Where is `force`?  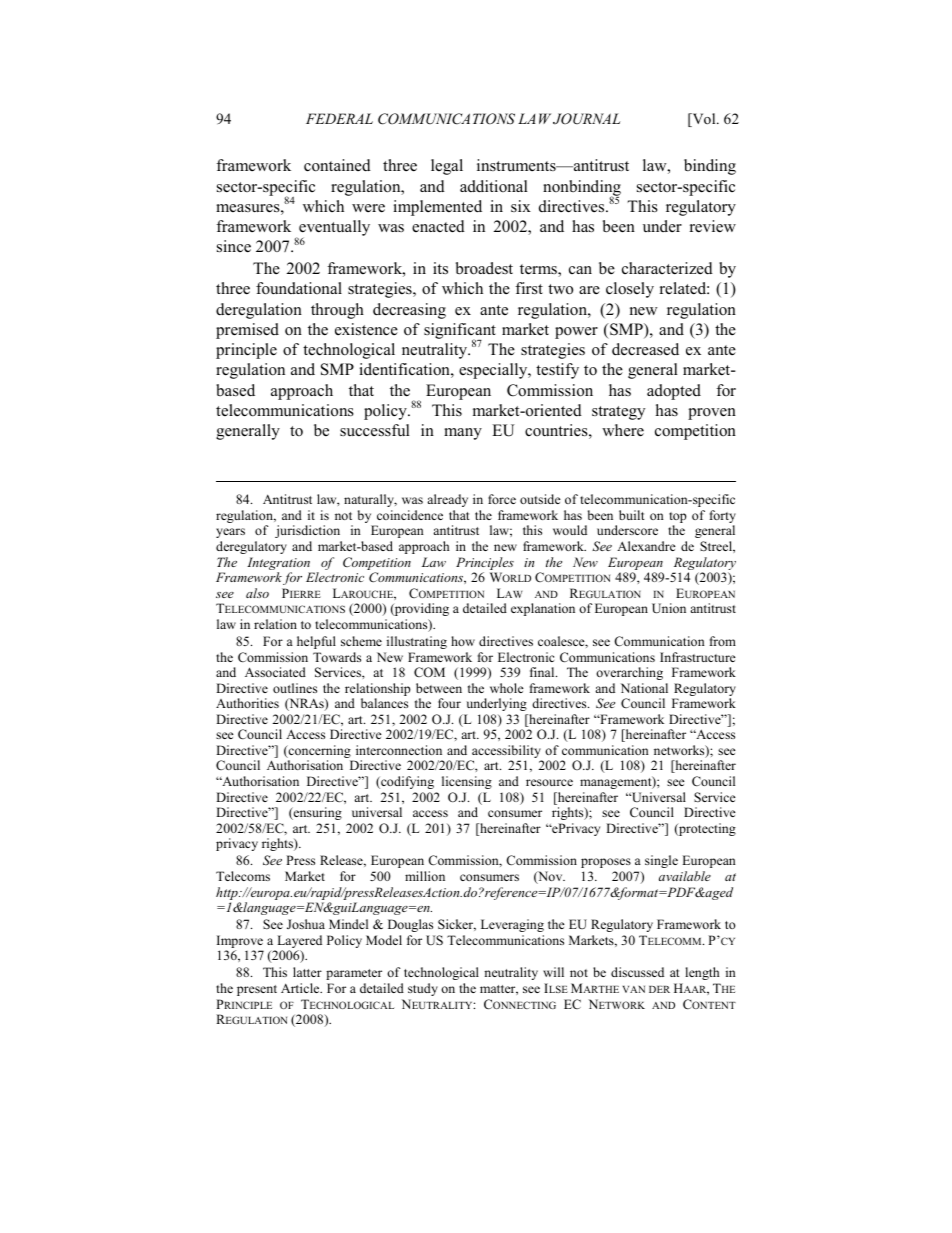 force is located at coordinates (502, 499).
